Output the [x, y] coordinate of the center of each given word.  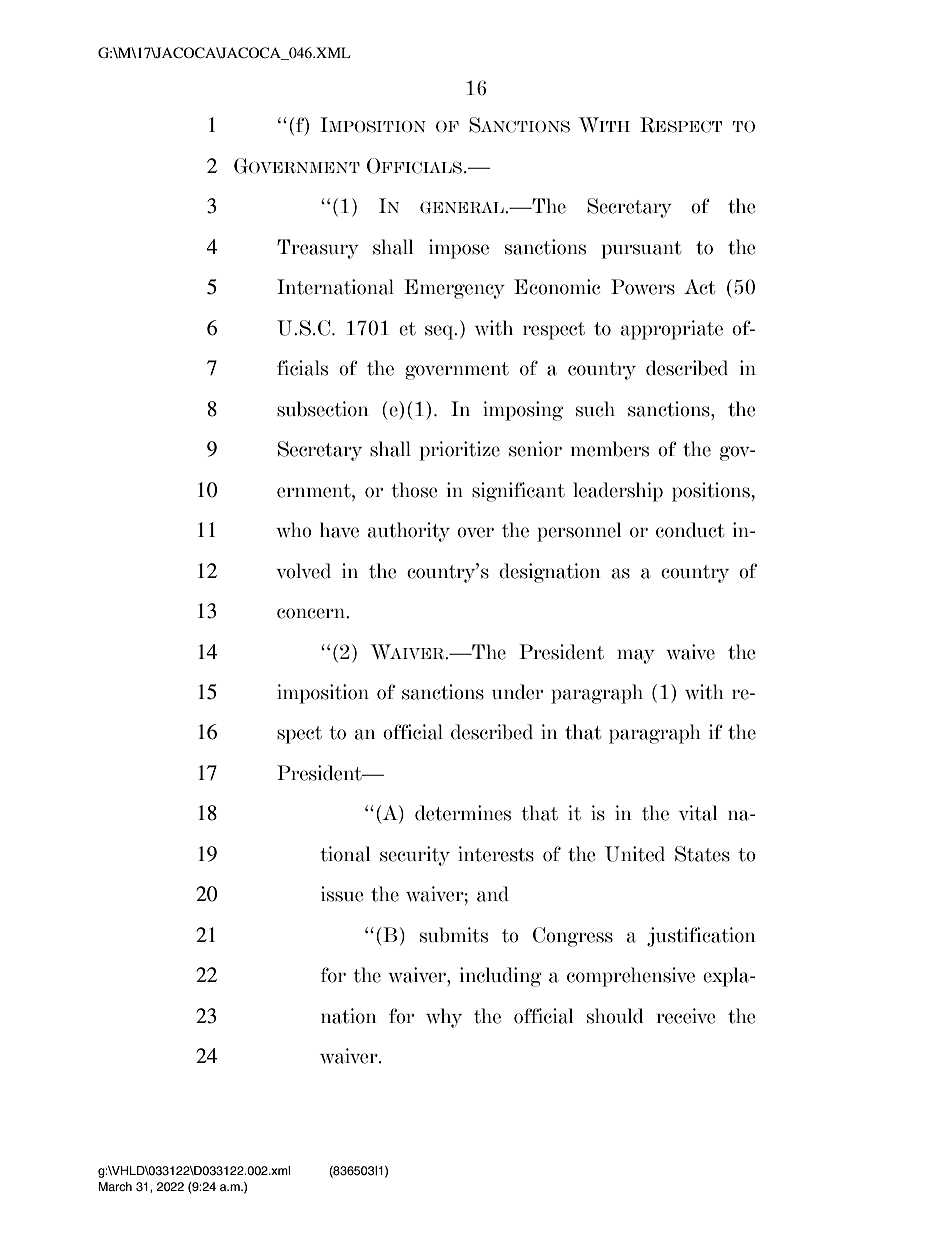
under [517, 692]
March [115, 1186]
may [636, 656]
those [414, 490]
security [415, 856]
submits [454, 935]
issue [342, 894]
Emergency [454, 289]
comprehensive [631, 977]
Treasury [318, 249]
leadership [618, 492]
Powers [643, 287]
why [444, 1018]
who [294, 530]
